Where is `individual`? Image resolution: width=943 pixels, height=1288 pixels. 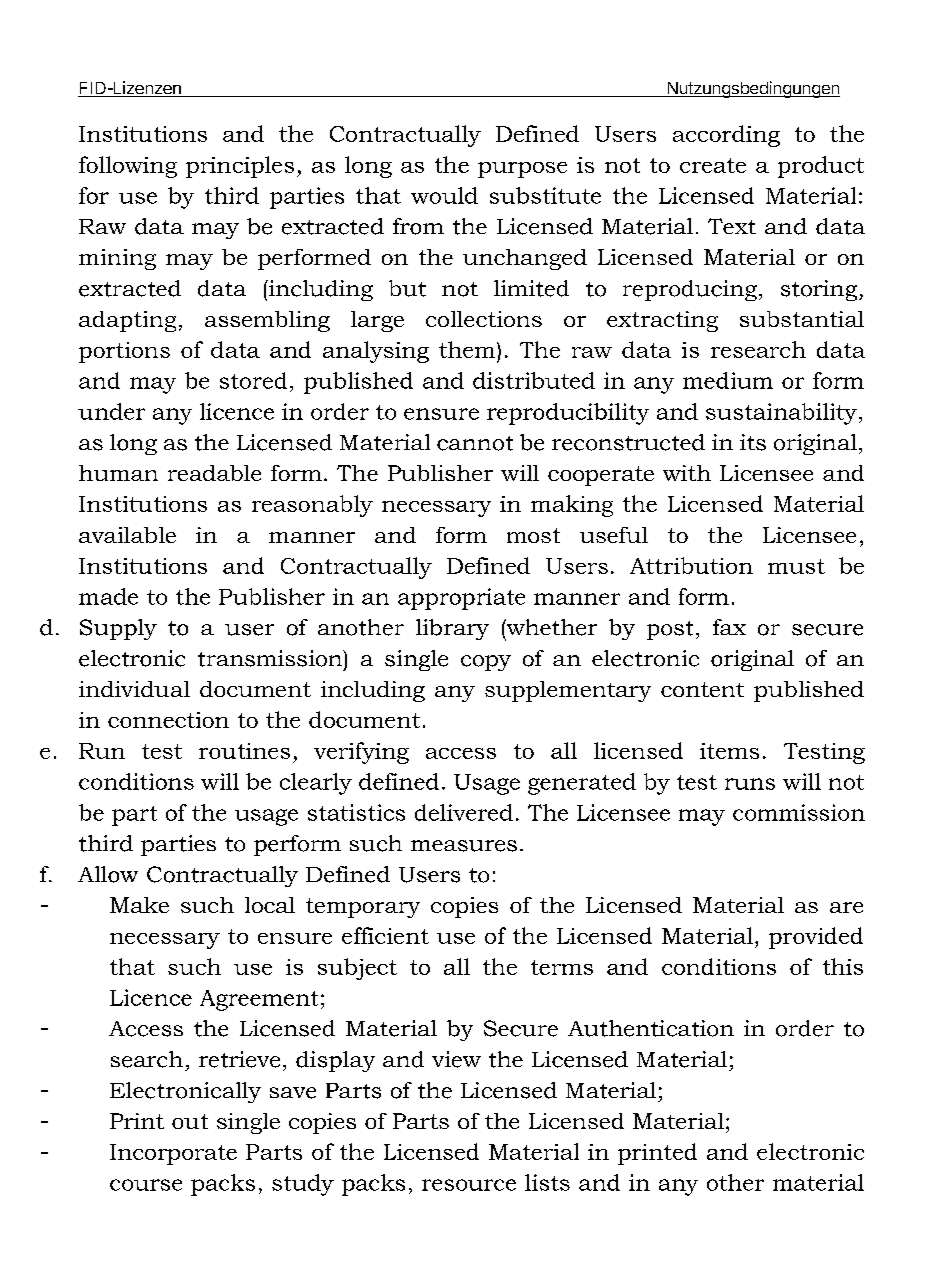
individual is located at coordinates (134, 689).
